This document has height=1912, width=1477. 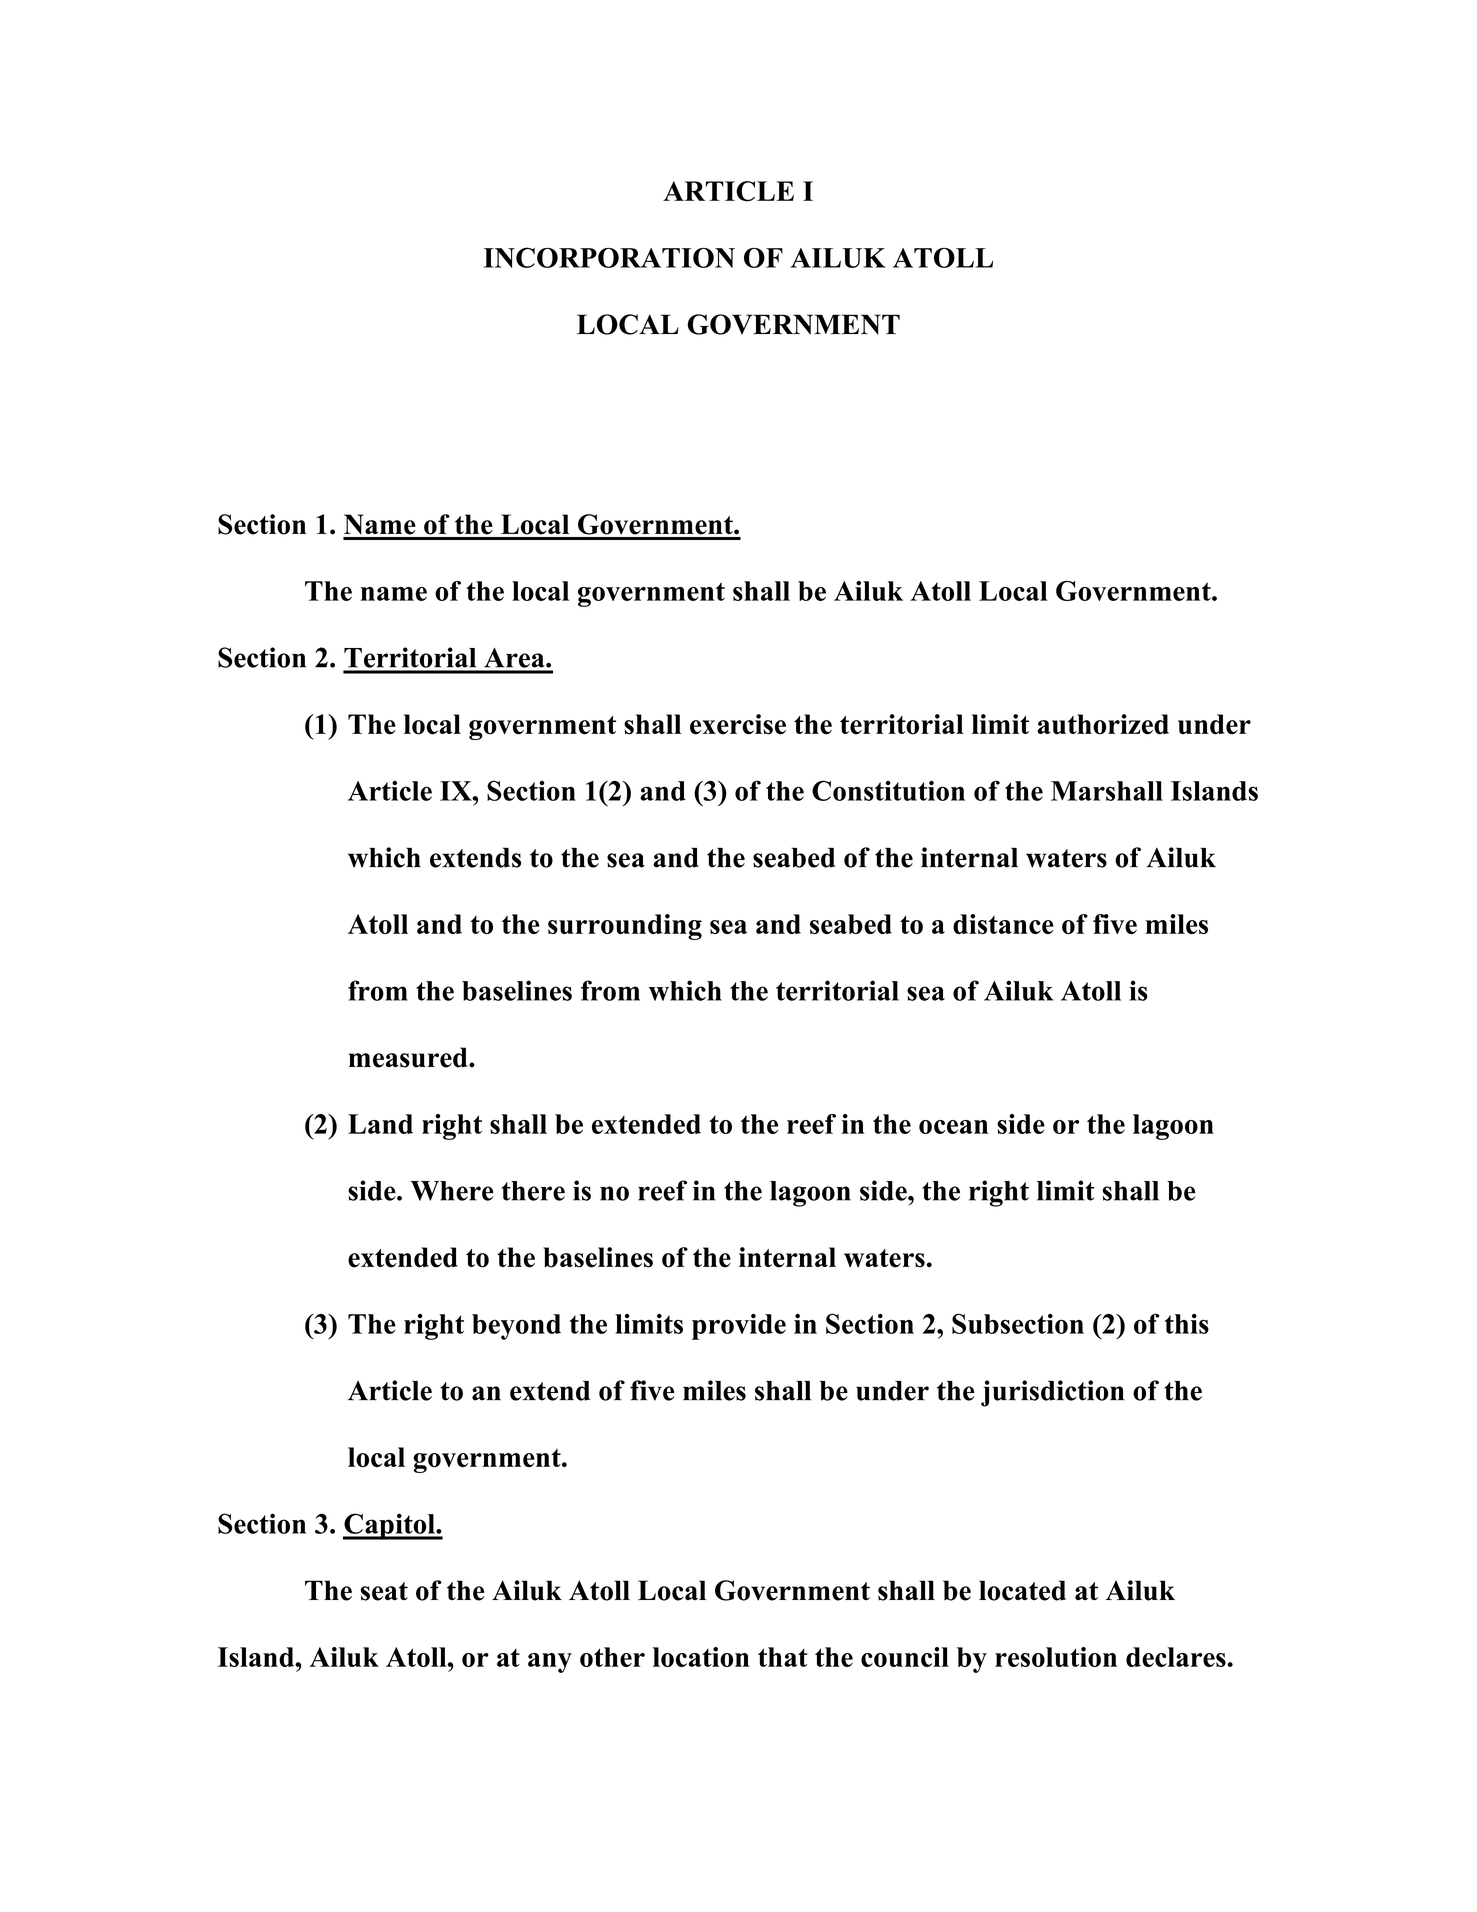 What do you see at coordinates (738, 724) in the document?
I see `exercise` at bounding box center [738, 724].
